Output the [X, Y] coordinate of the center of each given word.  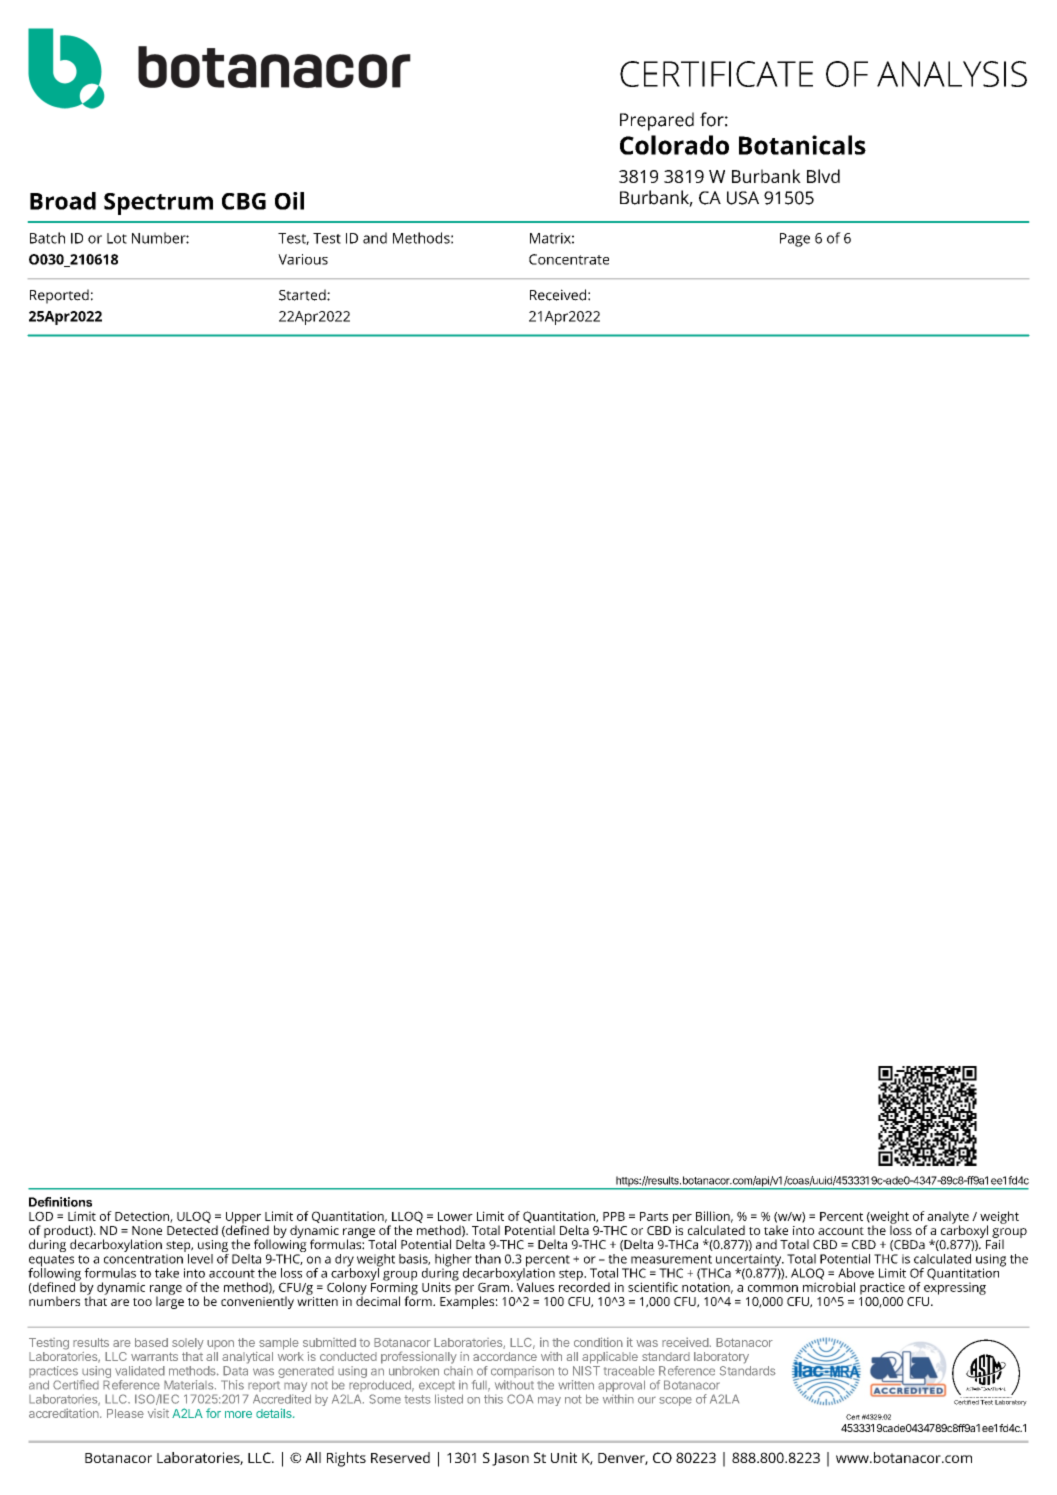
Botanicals [802, 145]
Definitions [60, 1202]
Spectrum [158, 204]
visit [158, 1413]
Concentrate [569, 259]
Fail [993, 1243]
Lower [455, 1216]
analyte [947, 1218]
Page [795, 240]
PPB [614, 1216]
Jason [510, 1459]
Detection [143, 1217]
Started [303, 295]
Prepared [657, 121]
